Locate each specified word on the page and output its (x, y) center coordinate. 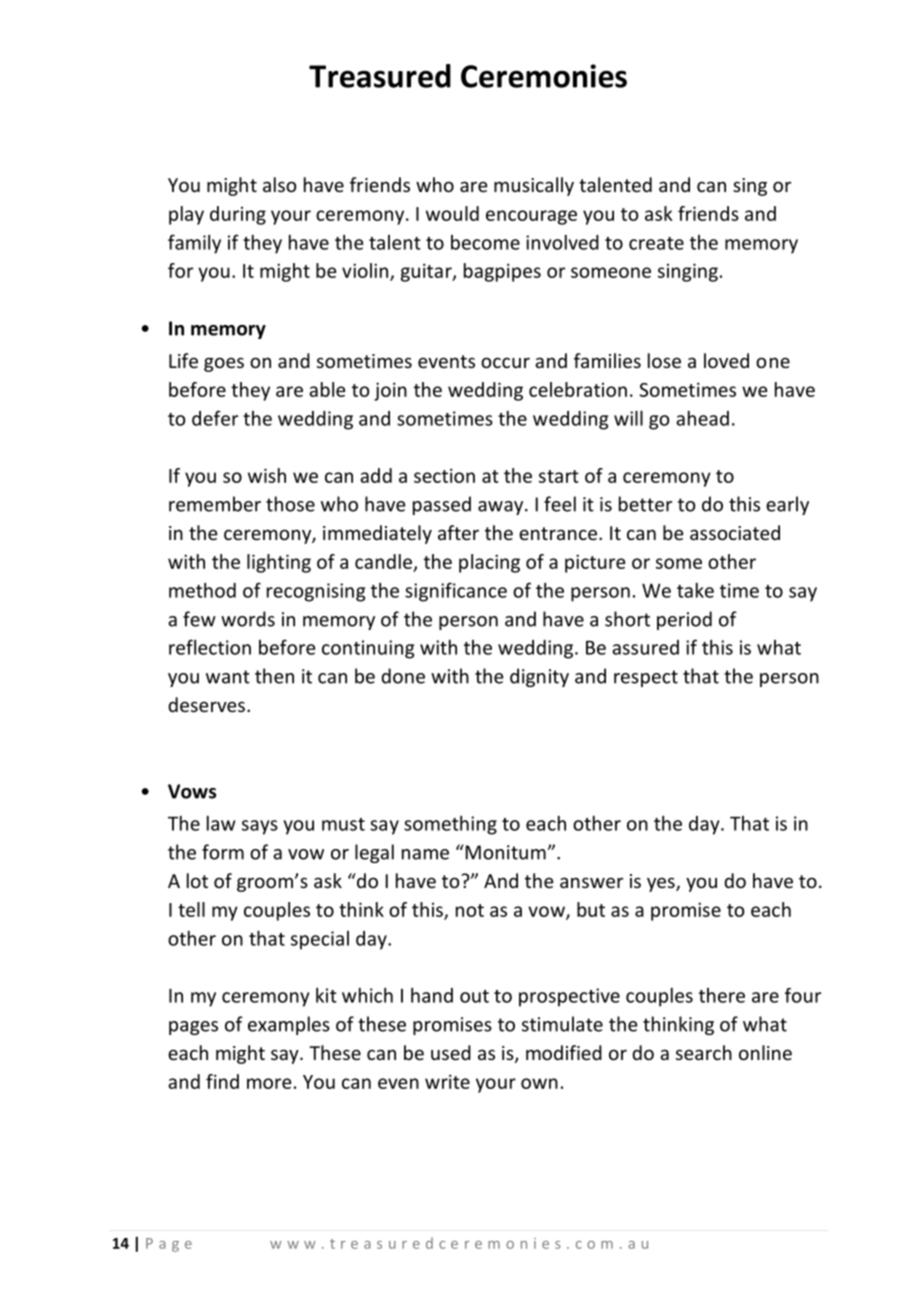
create (656, 243)
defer (215, 418)
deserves (206, 704)
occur (505, 362)
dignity (539, 677)
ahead (702, 418)
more (269, 1083)
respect (646, 678)
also (279, 184)
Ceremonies (544, 76)
